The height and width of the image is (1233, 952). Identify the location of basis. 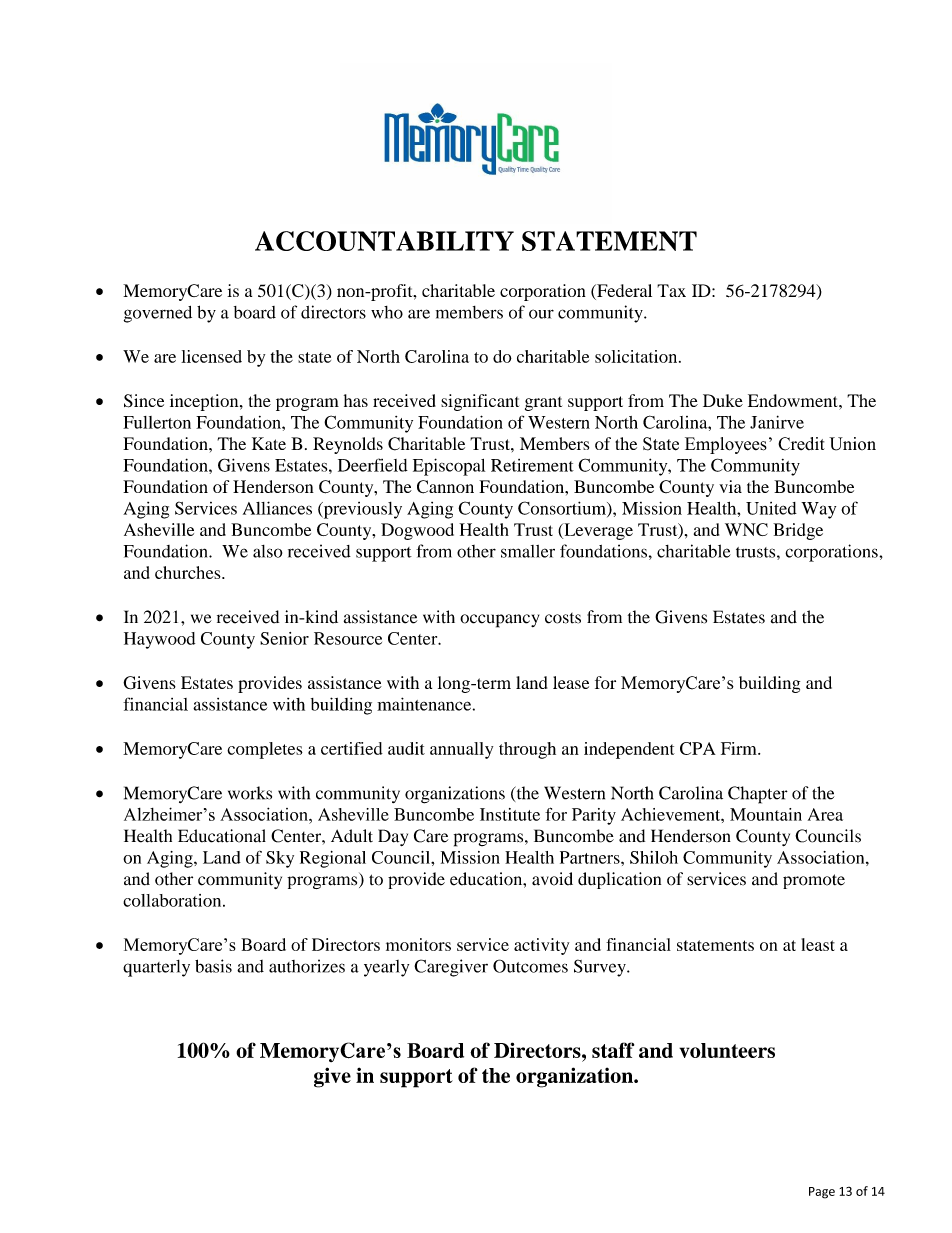
(213, 966).
